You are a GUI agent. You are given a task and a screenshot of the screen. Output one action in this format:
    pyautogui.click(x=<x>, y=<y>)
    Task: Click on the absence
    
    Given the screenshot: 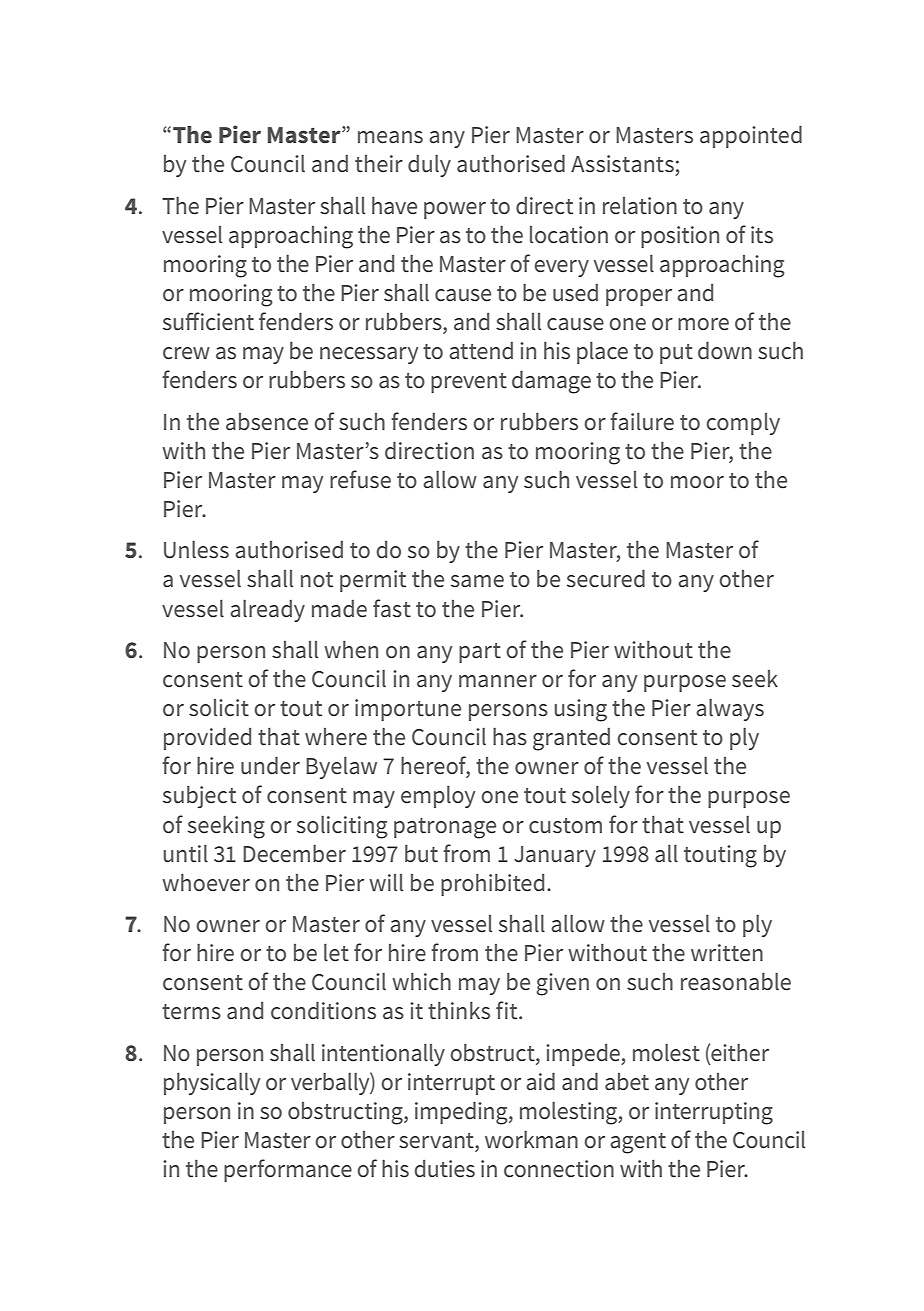 What is the action you would take?
    pyautogui.click(x=267, y=422)
